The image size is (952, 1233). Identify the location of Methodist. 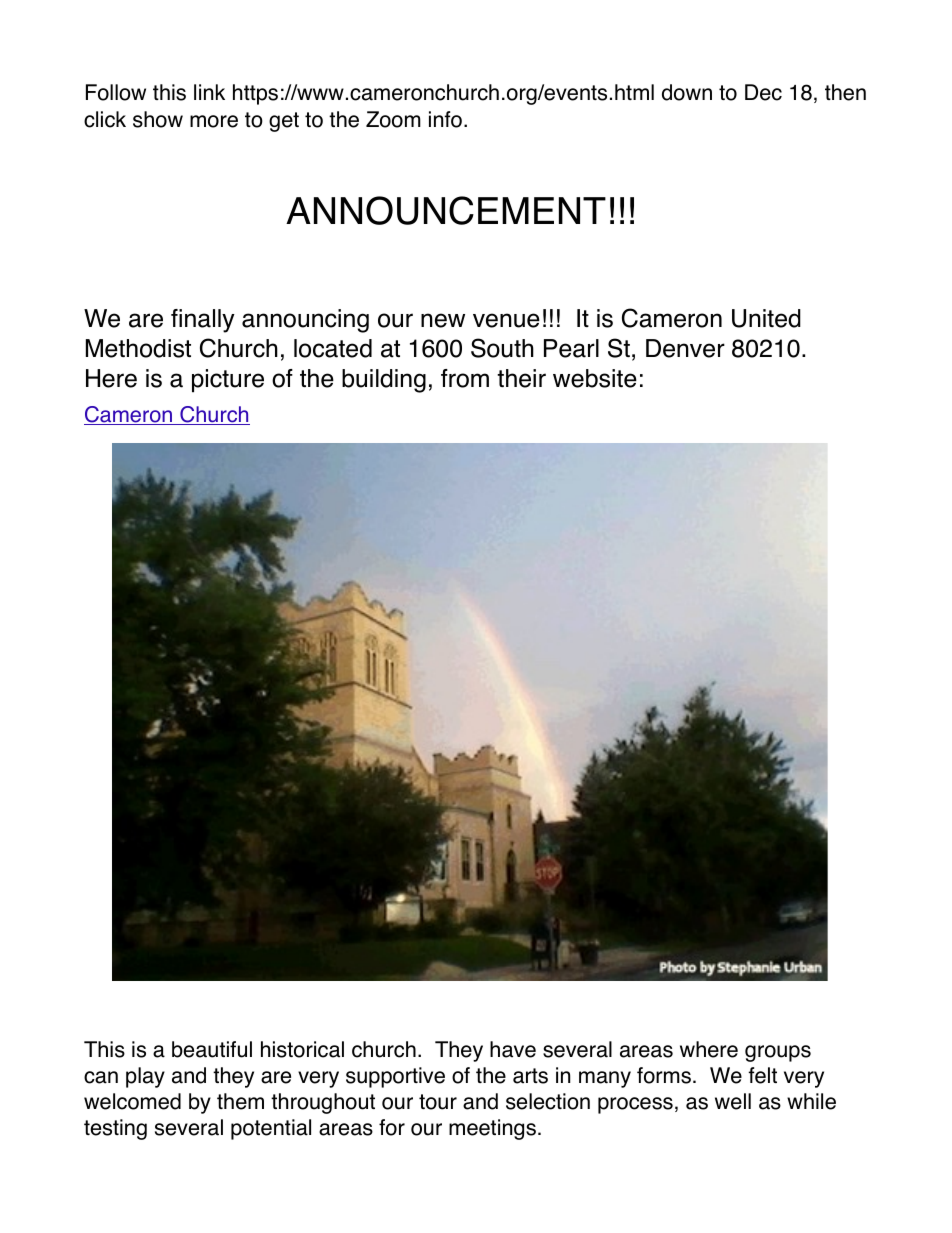
(138, 348).
